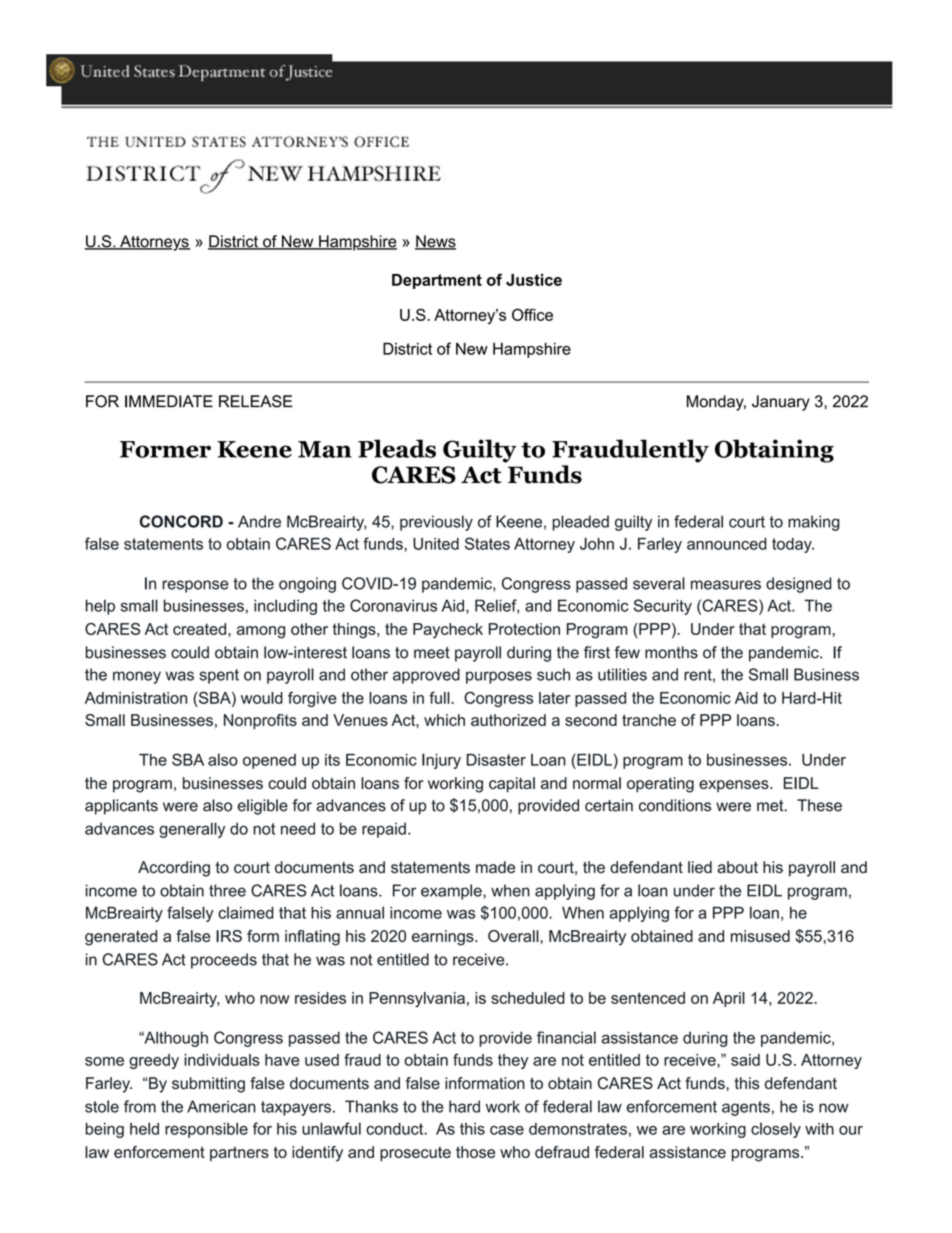 Image resolution: width=952 pixels, height=1233 pixels. I want to click on generally, so click(192, 830).
